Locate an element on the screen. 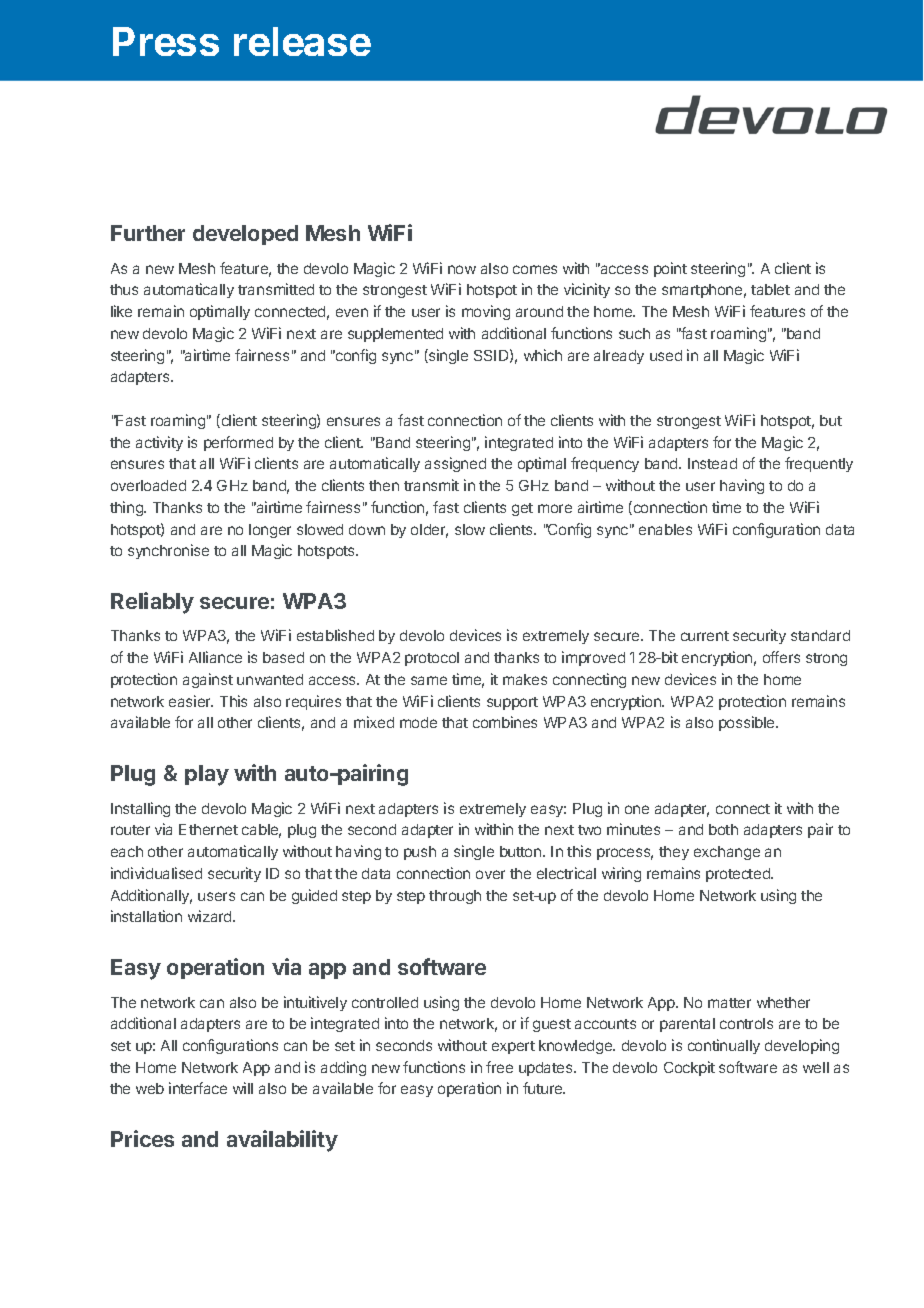  release is located at coordinates (302, 41).
